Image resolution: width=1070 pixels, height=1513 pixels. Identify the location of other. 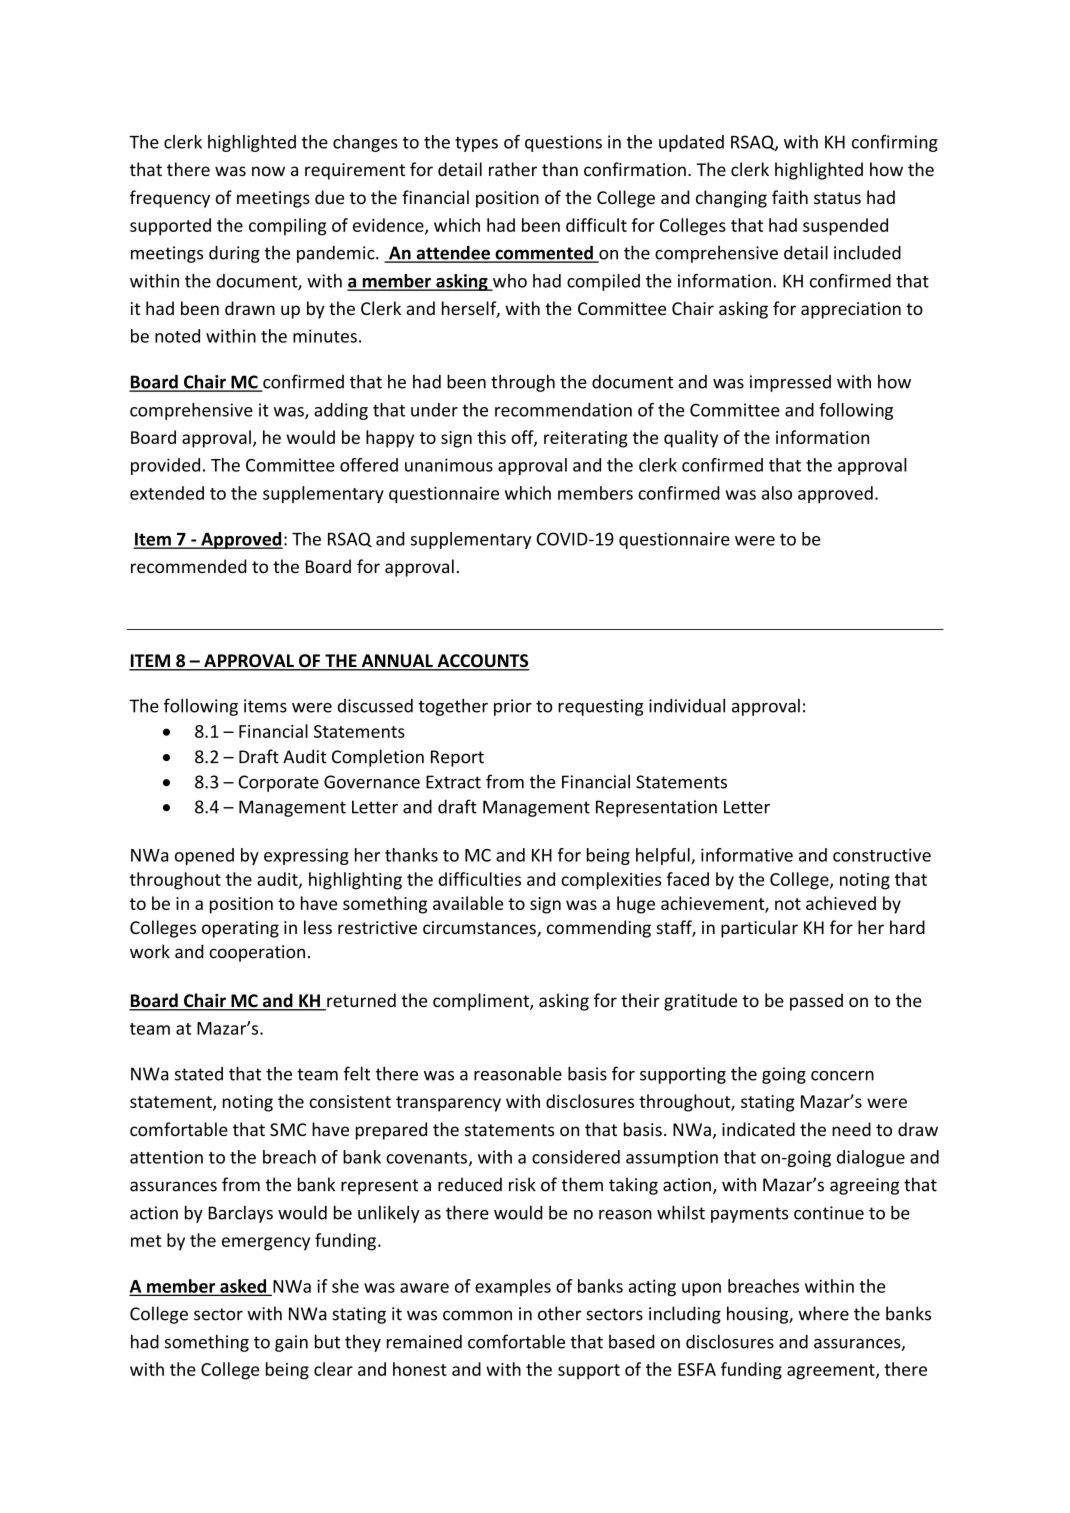
(559, 1313).
